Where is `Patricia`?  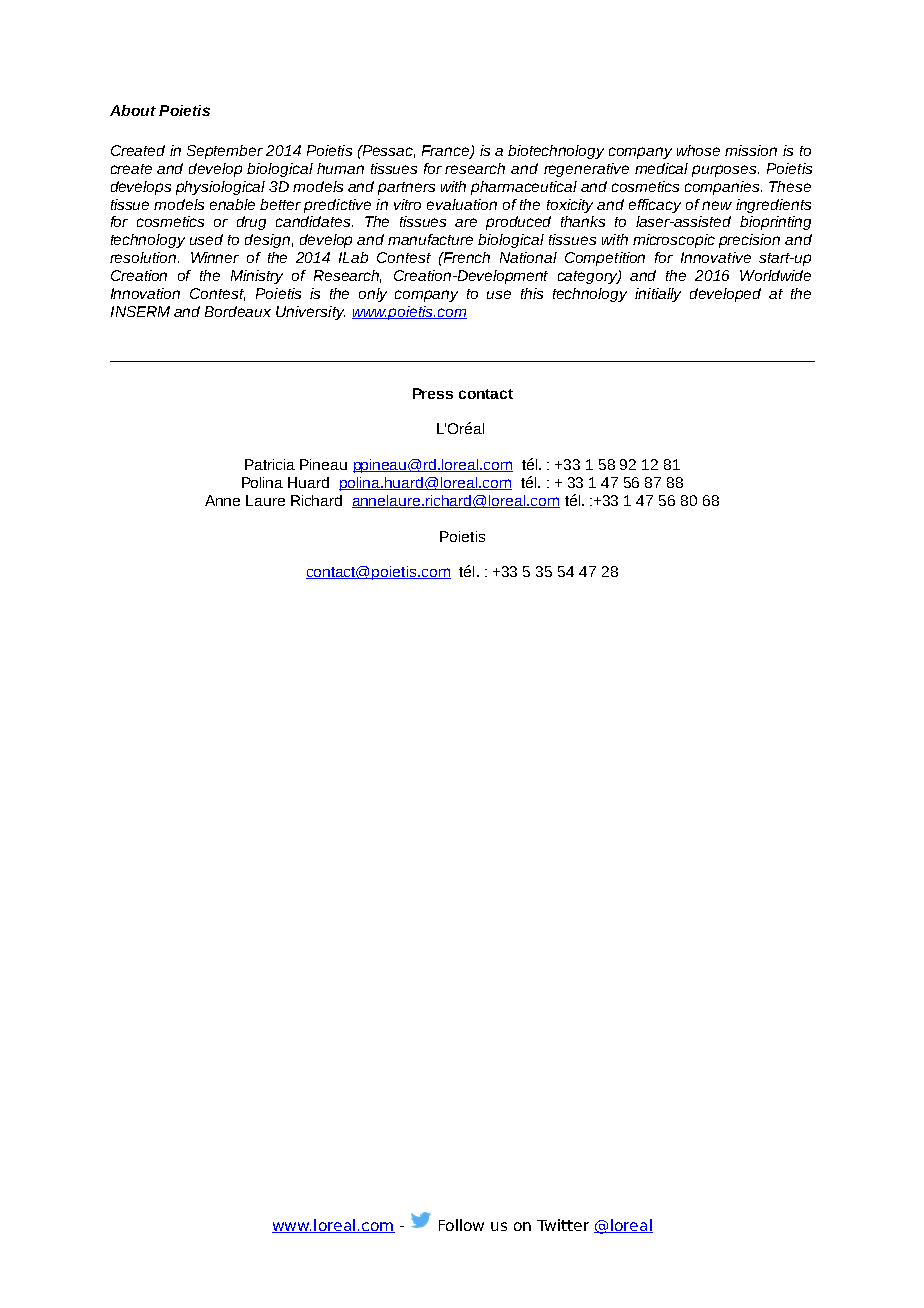
Patricia is located at coordinates (270, 464).
